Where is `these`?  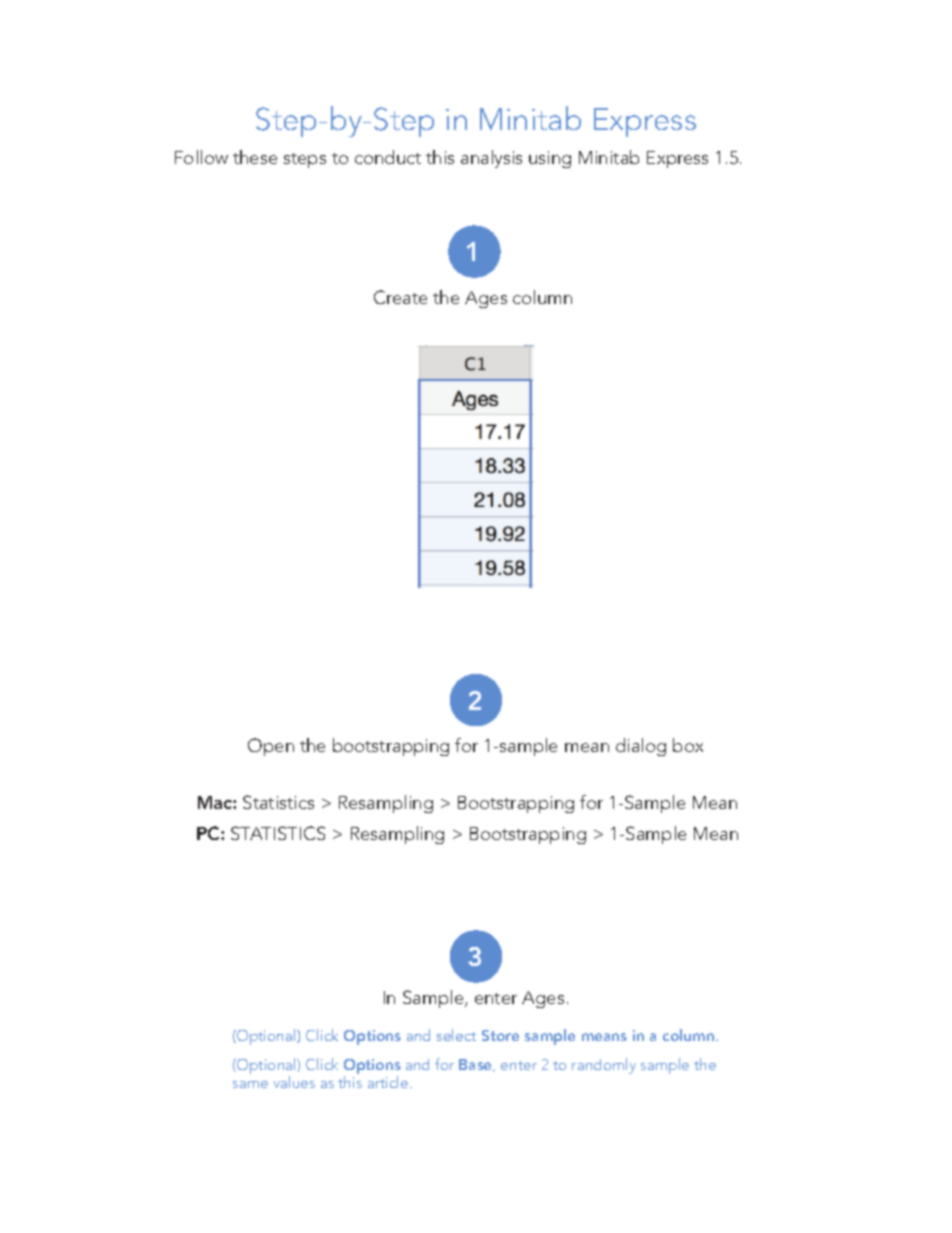
these is located at coordinates (255, 157).
